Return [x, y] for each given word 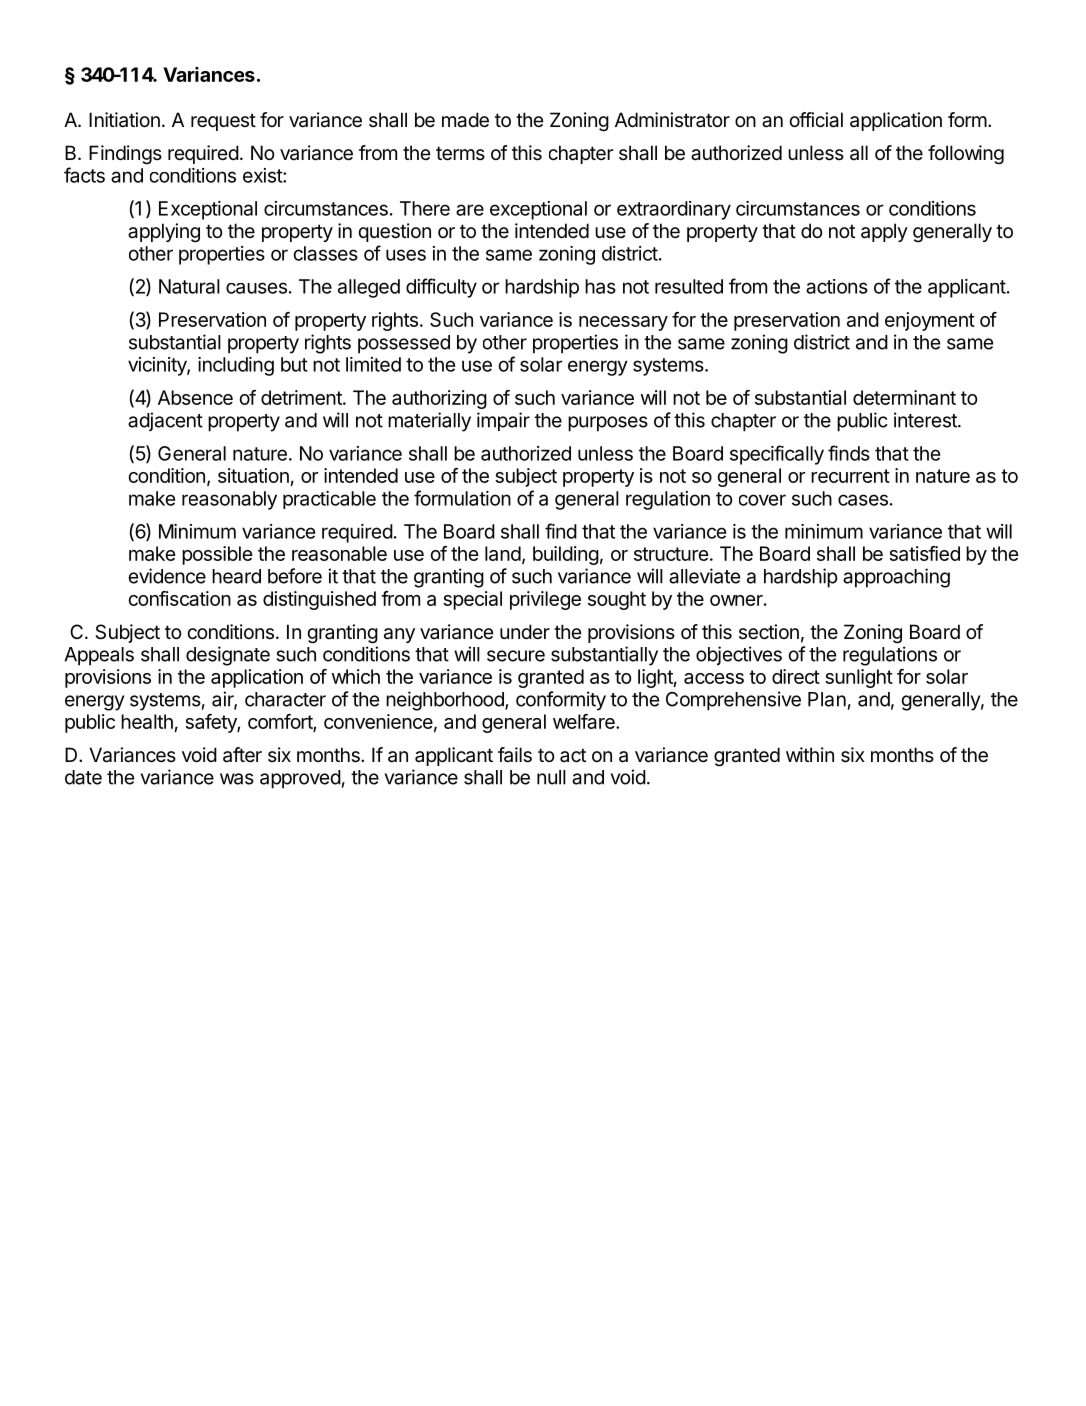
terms [460, 153]
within [810, 754]
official [816, 120]
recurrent [850, 476]
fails [515, 755]
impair [503, 421]
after [242, 755]
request [223, 122]
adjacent [165, 421]
